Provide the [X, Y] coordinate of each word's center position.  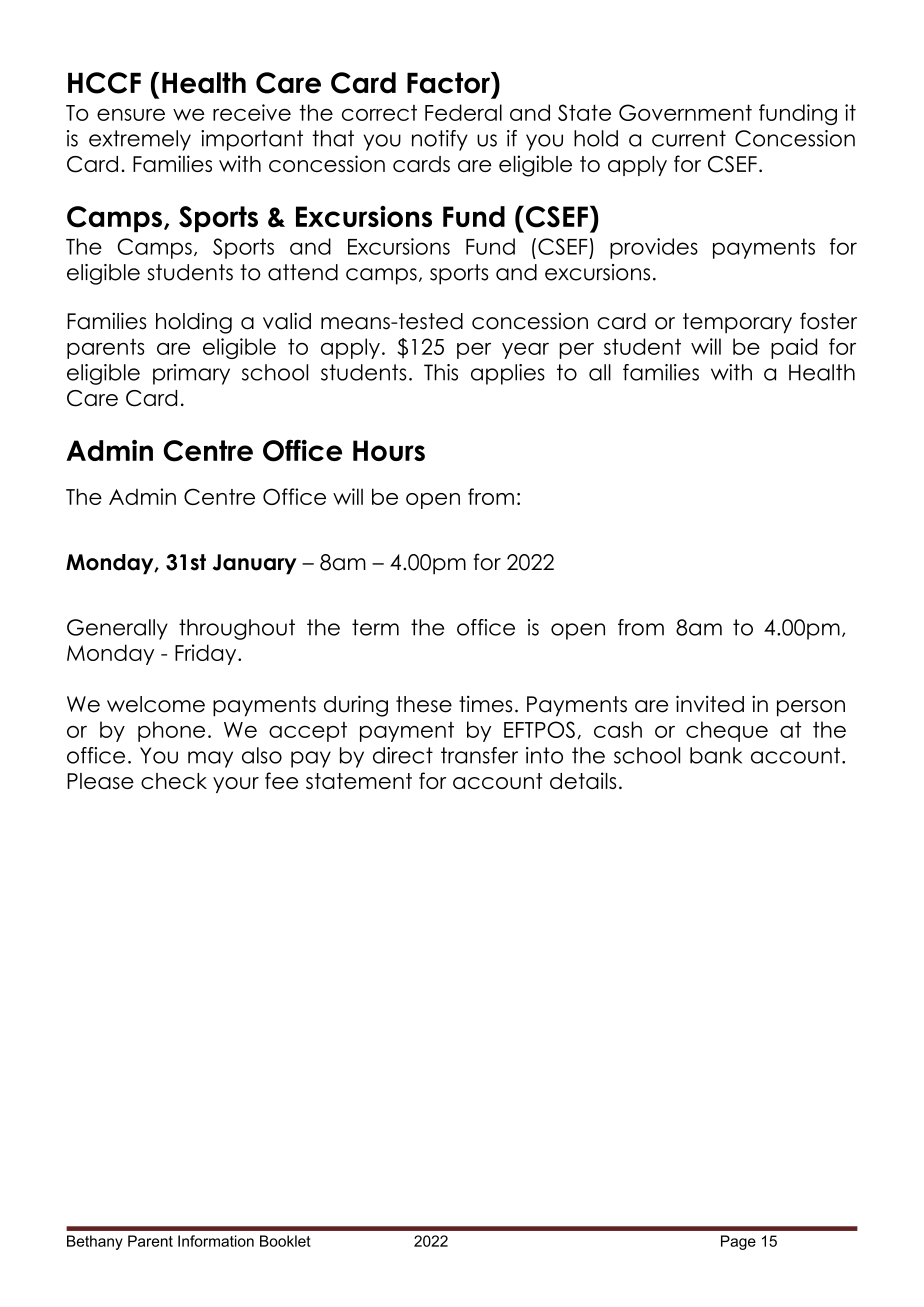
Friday [207, 654]
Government [685, 112]
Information [216, 1241]
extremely [140, 140]
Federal [463, 112]
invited [710, 704]
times [485, 704]
